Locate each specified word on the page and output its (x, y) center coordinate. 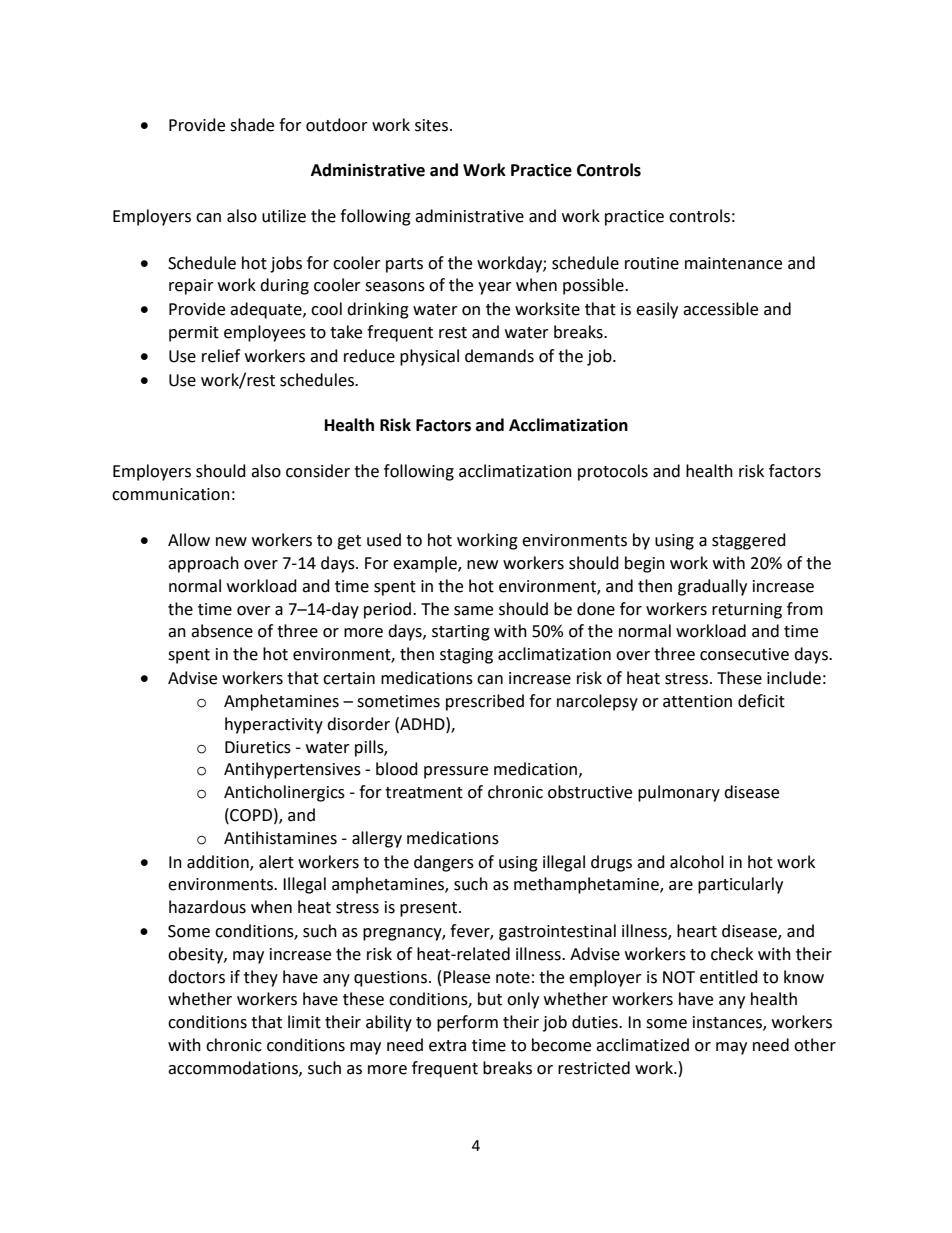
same (473, 611)
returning (747, 611)
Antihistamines (280, 838)
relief (221, 356)
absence (222, 631)
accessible (720, 309)
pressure (456, 772)
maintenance (733, 263)
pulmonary (679, 793)
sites (433, 125)
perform (467, 1023)
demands (499, 356)
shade (252, 125)
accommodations (234, 1068)
